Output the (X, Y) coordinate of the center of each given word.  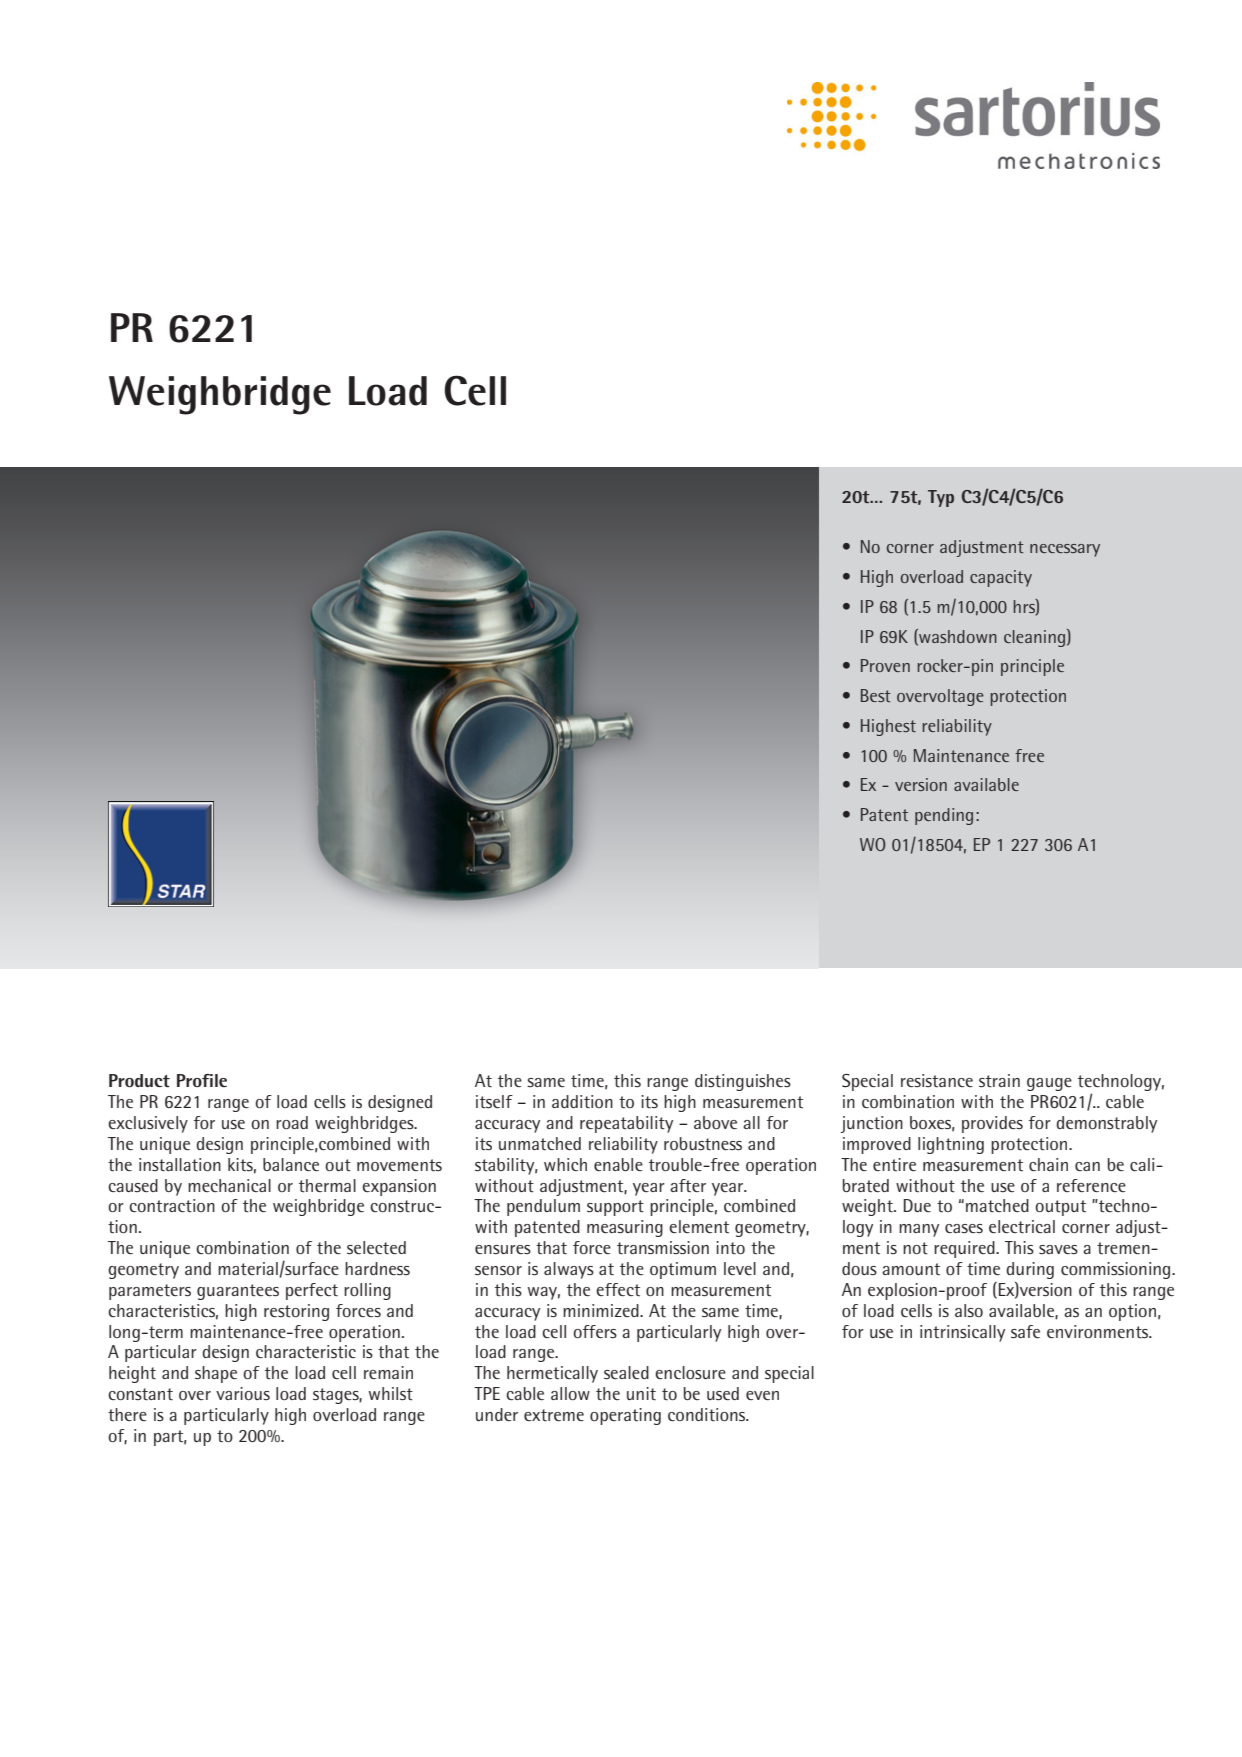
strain (999, 1081)
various (243, 1393)
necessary (1065, 550)
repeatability (626, 1124)
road (292, 1122)
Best (876, 695)
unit (641, 1394)
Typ (941, 498)
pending (944, 816)
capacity (1001, 578)
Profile (202, 1080)
